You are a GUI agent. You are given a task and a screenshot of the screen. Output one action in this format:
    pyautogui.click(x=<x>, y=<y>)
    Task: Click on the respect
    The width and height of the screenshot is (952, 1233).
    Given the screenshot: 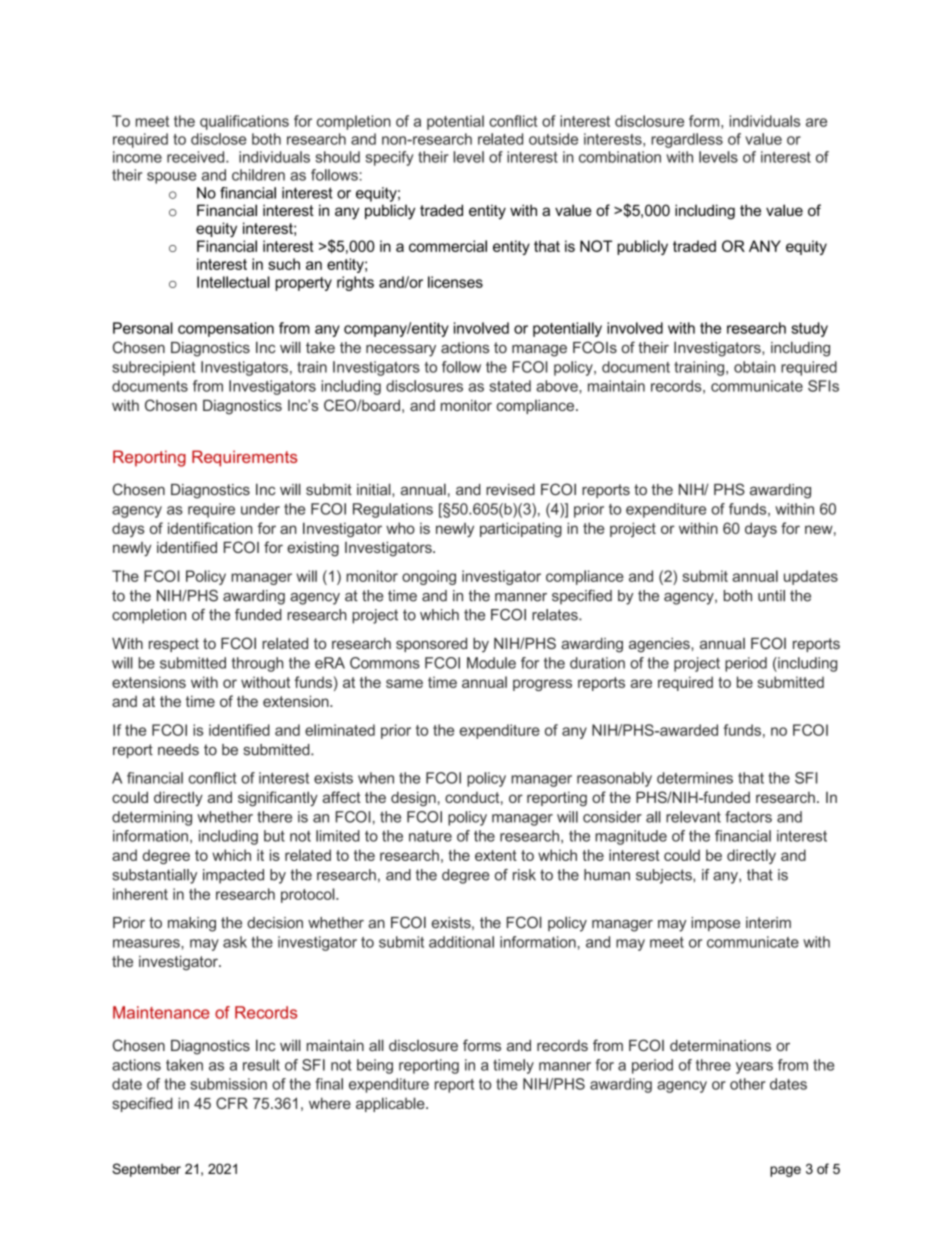 What is the action you would take?
    pyautogui.click(x=174, y=645)
